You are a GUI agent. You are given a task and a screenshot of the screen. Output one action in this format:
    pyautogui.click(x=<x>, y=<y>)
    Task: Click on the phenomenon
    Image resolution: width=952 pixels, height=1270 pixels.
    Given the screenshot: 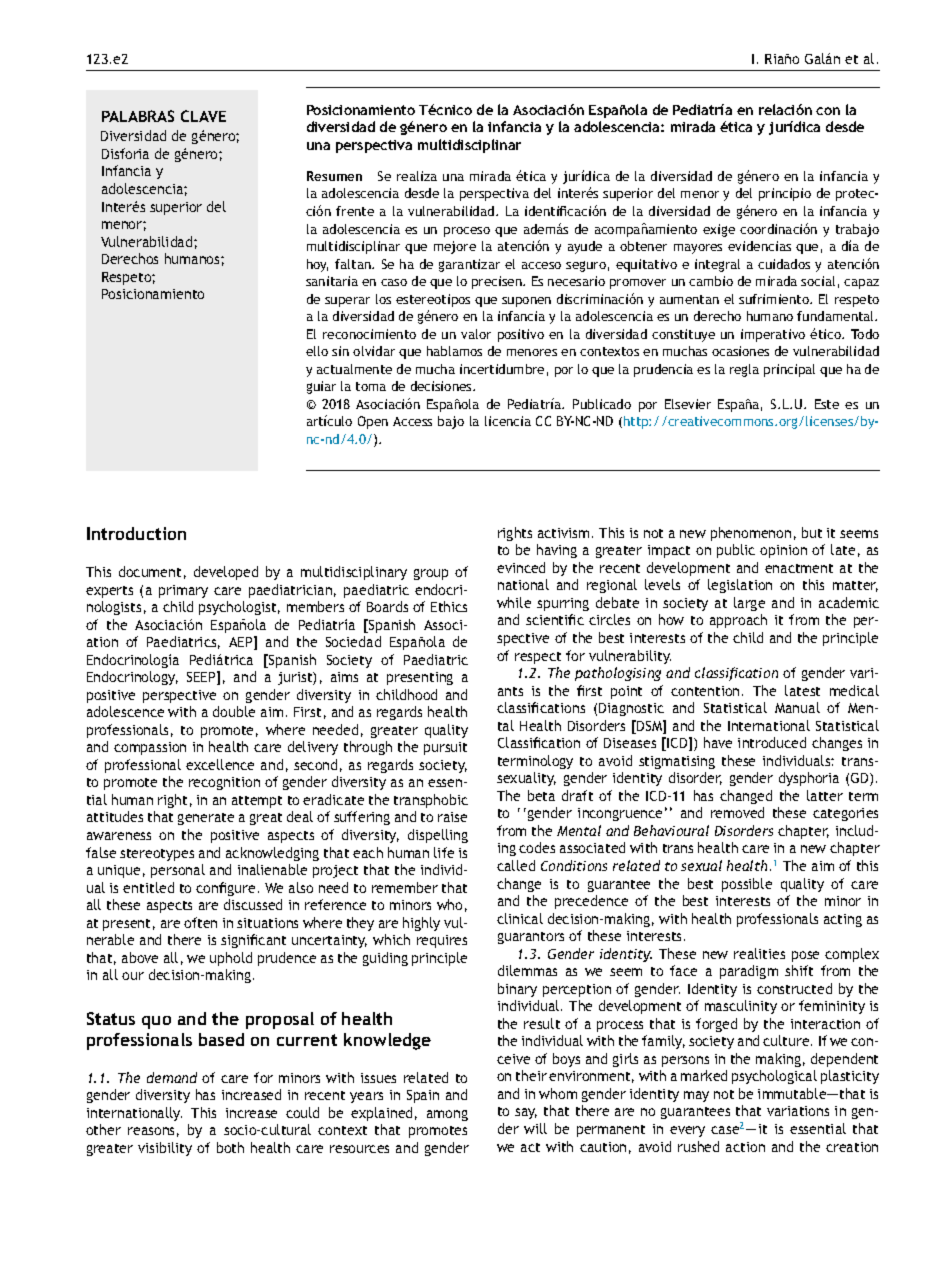 What is the action you would take?
    pyautogui.click(x=751, y=534)
